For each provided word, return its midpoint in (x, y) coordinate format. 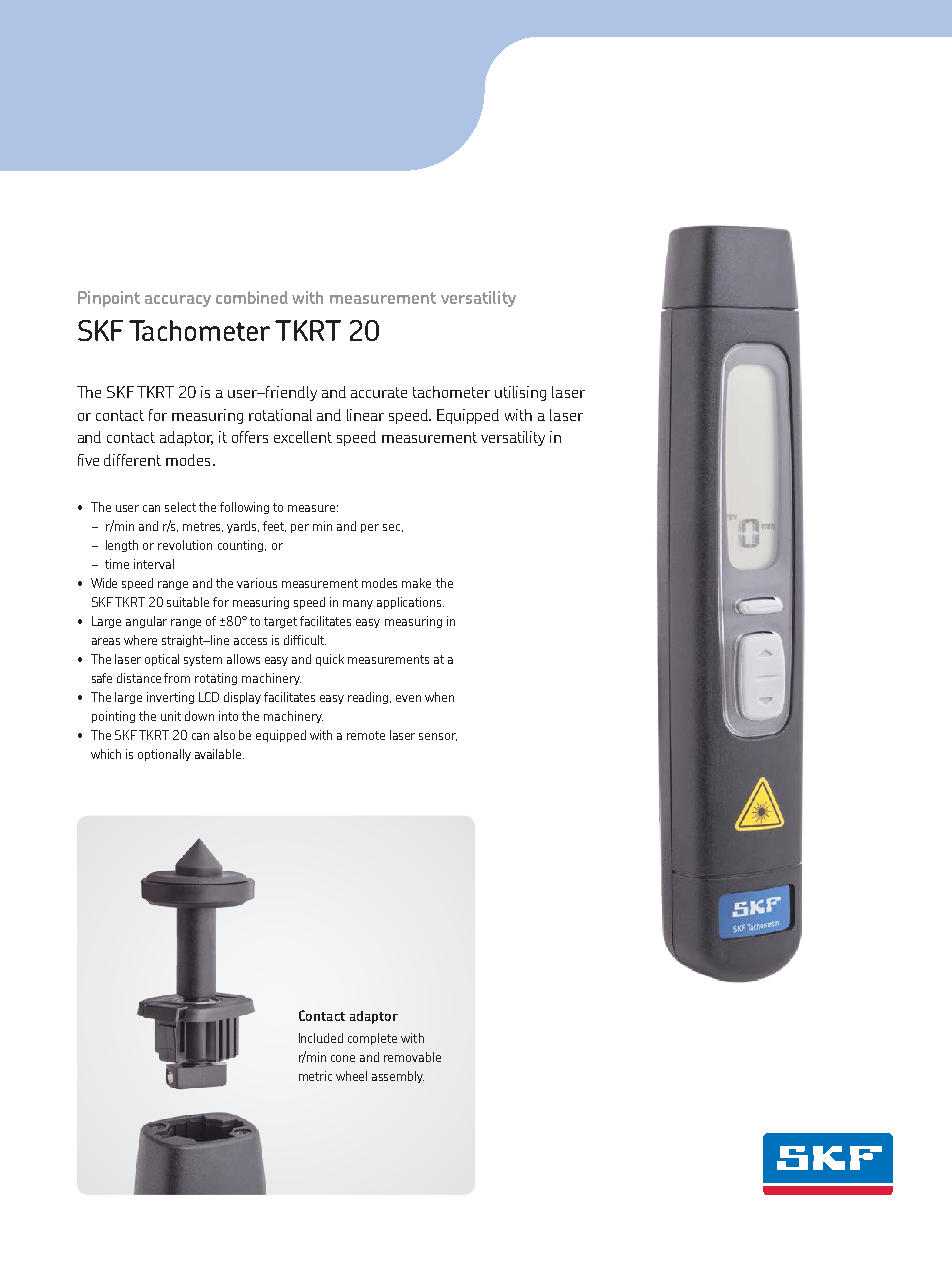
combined (252, 297)
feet (274, 526)
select (180, 507)
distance (139, 678)
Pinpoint (109, 299)
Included (321, 1038)
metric (315, 1076)
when (439, 697)
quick (330, 660)
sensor (438, 737)
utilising (520, 393)
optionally (164, 755)
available (219, 754)
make (416, 583)
